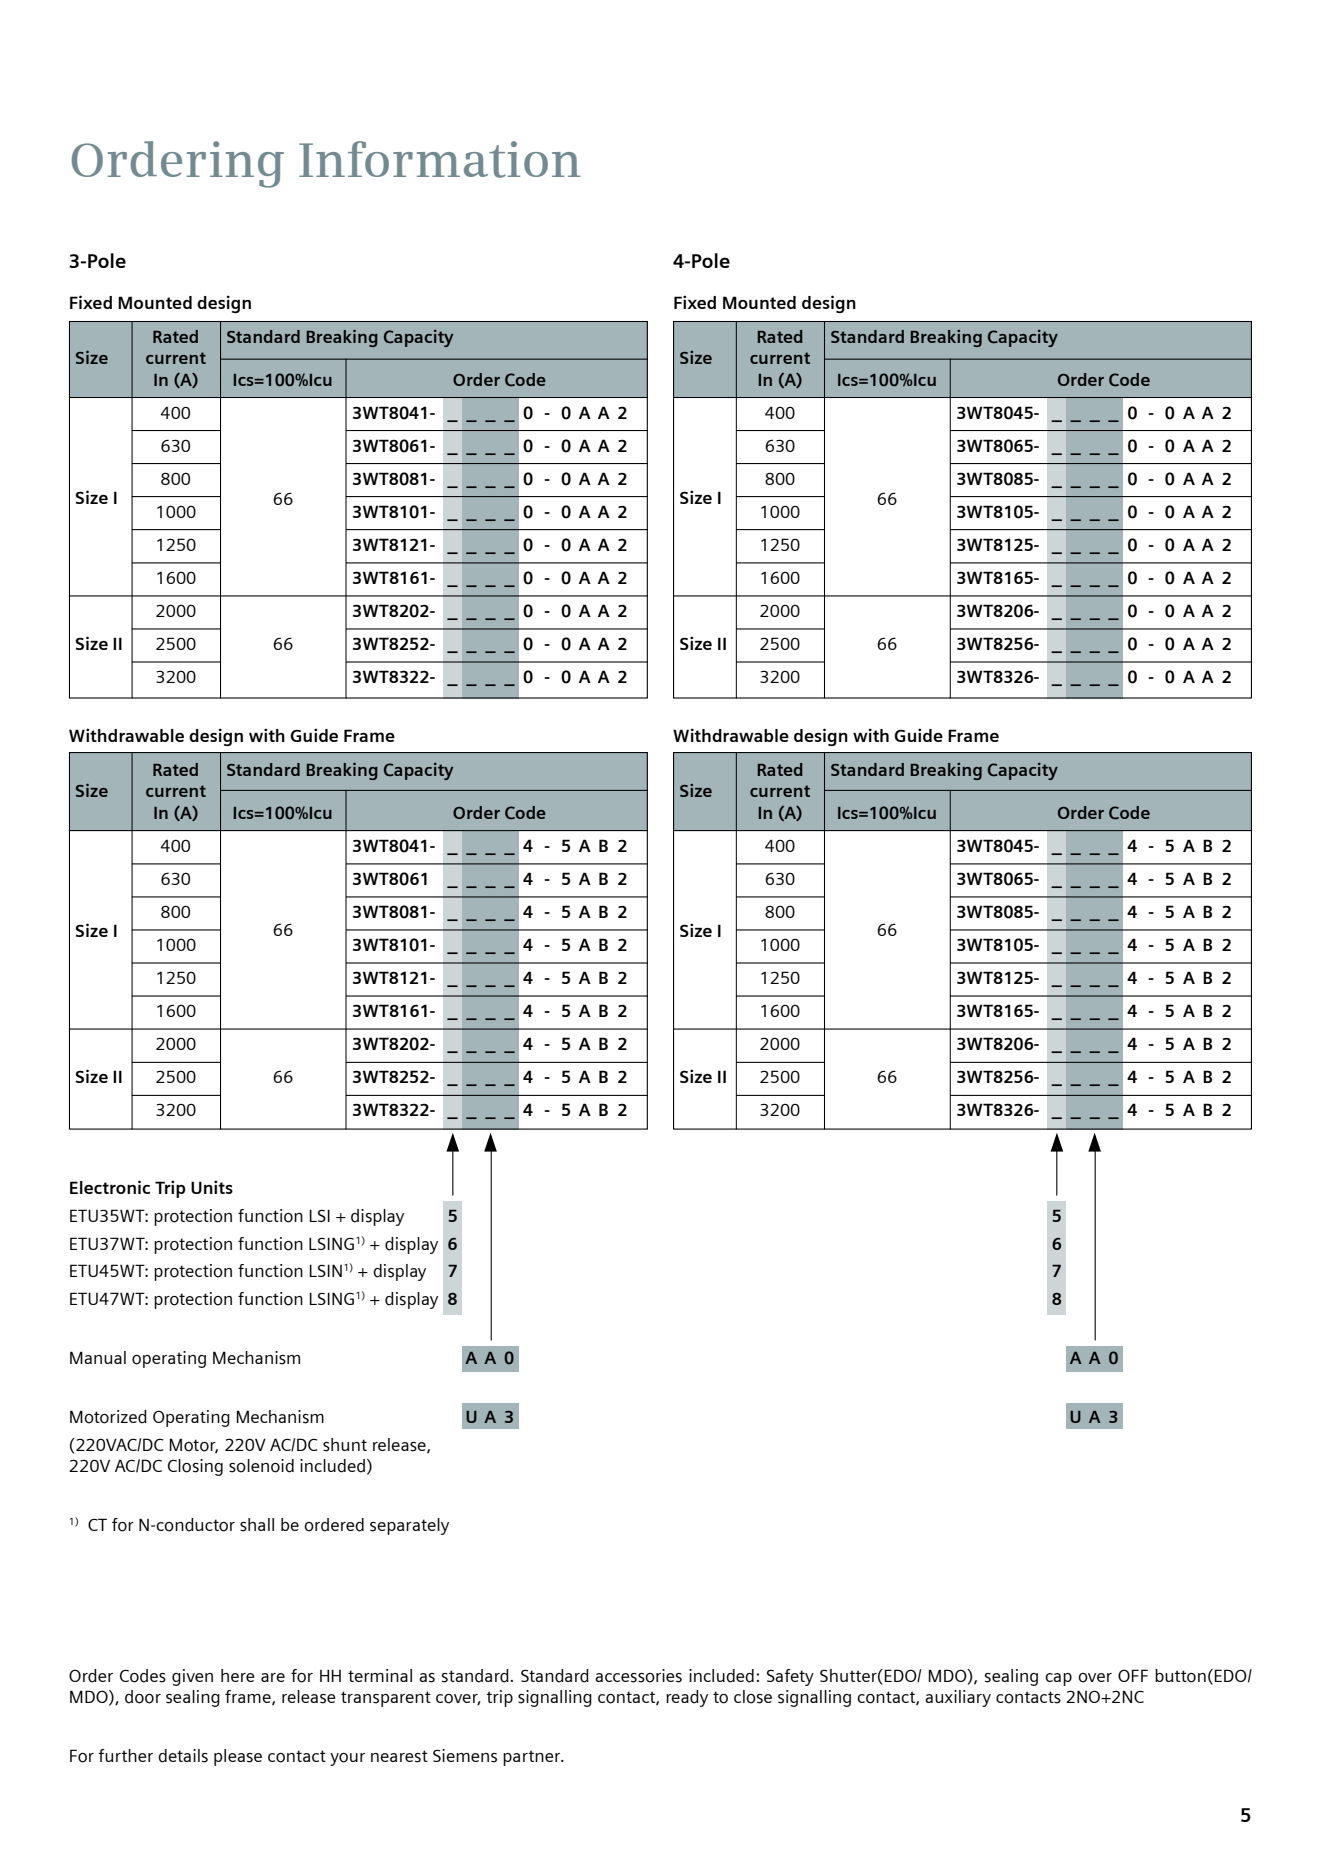 The image size is (1321, 1869). Describe the element at coordinates (238, 1675) in the image. I see `here` at that location.
